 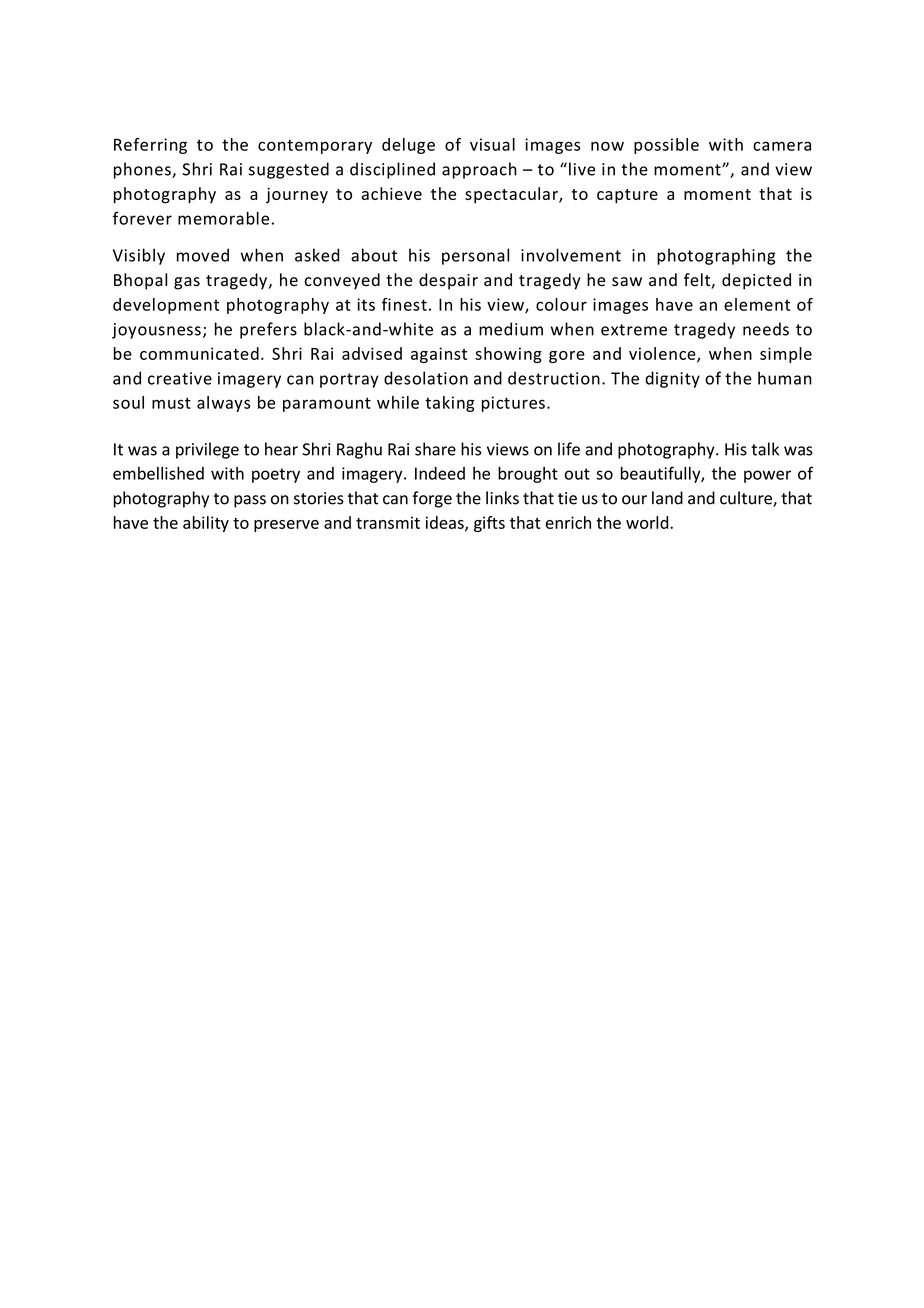 I want to click on moved, so click(x=203, y=255).
